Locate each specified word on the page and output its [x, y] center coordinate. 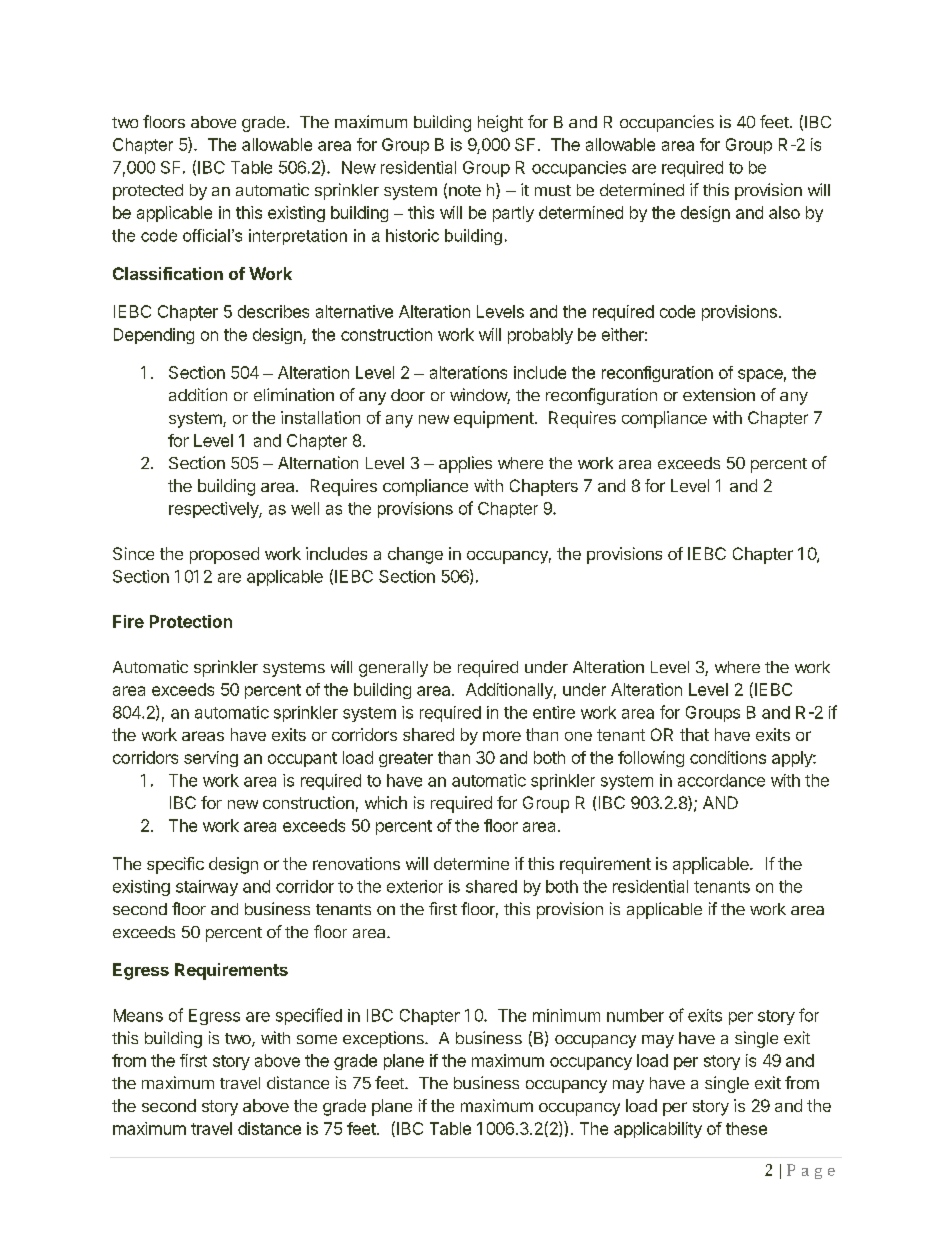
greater [406, 759]
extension [719, 394]
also [784, 212]
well [305, 508]
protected [148, 192]
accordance [721, 780]
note [465, 190]
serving [211, 759]
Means [138, 1015]
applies [465, 464]
